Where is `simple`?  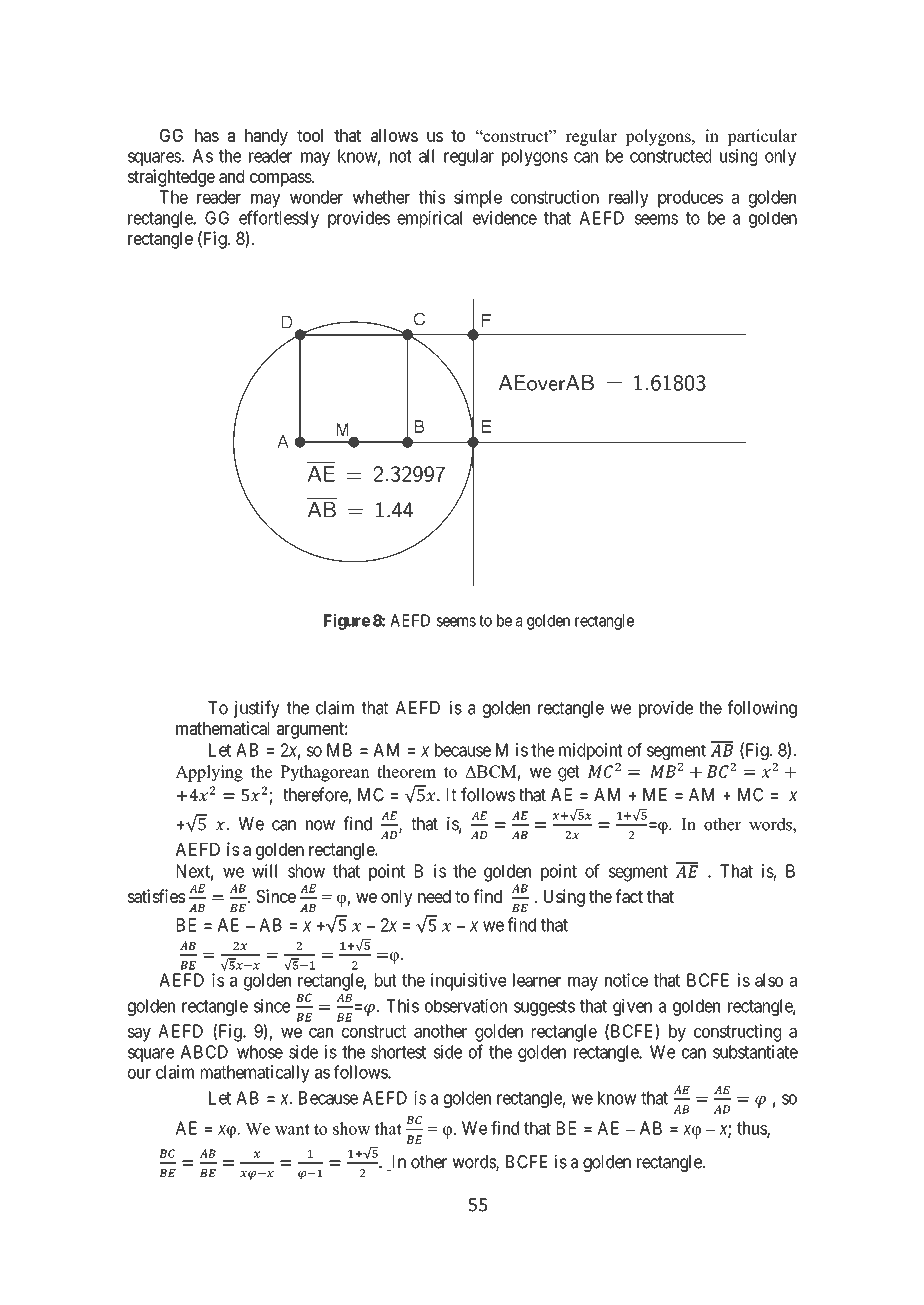 simple is located at coordinates (478, 199).
